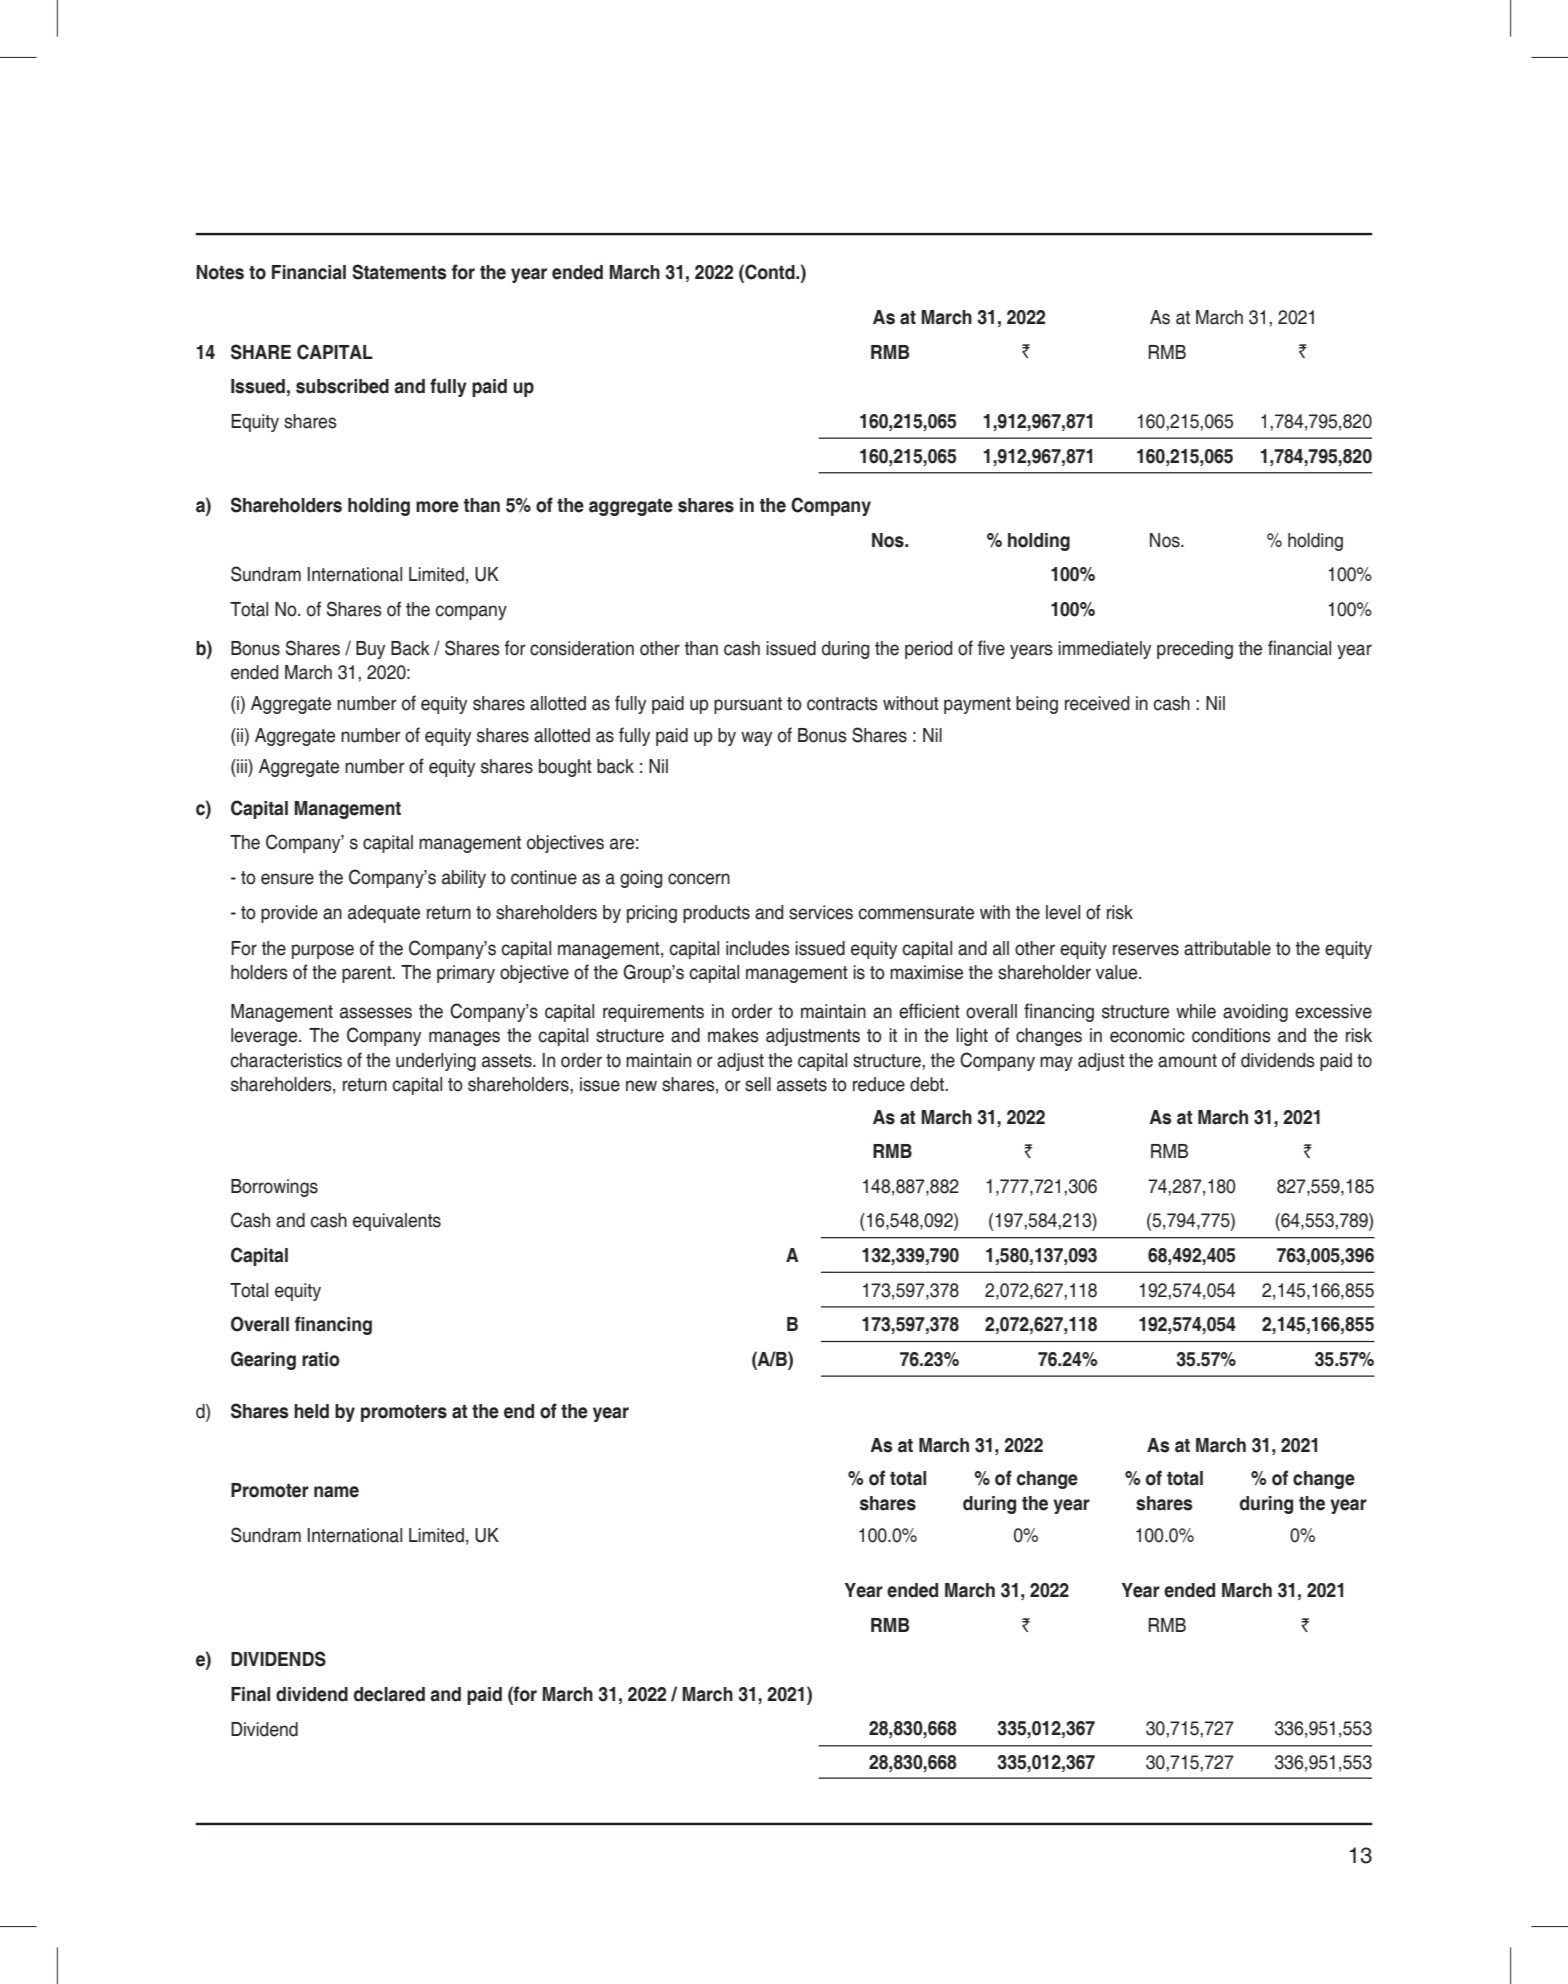  What do you see at coordinates (336, 1492) in the image?
I see `name` at bounding box center [336, 1492].
